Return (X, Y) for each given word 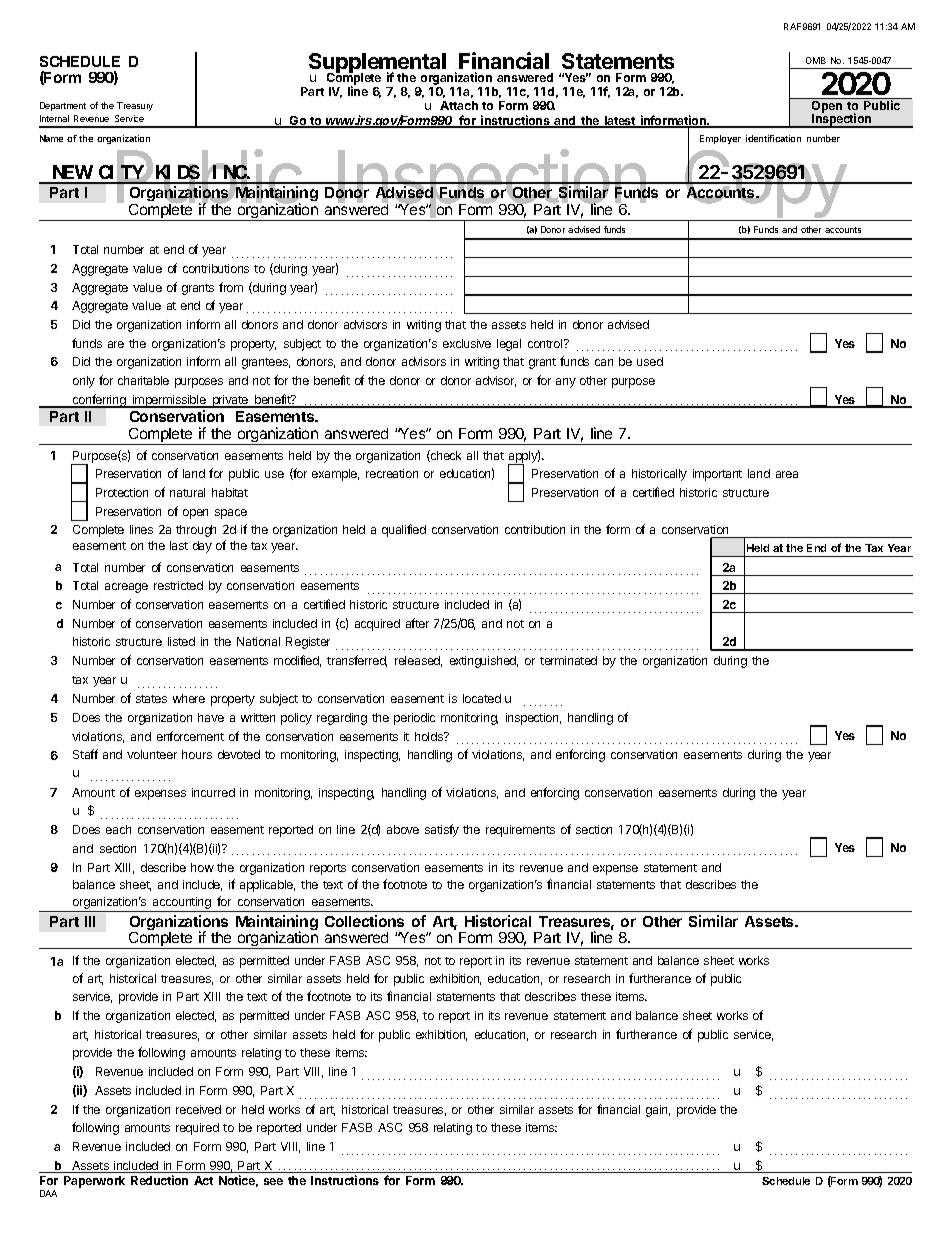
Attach (459, 105)
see (273, 1181)
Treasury (135, 106)
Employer (720, 139)
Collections (364, 921)
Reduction (159, 1180)
